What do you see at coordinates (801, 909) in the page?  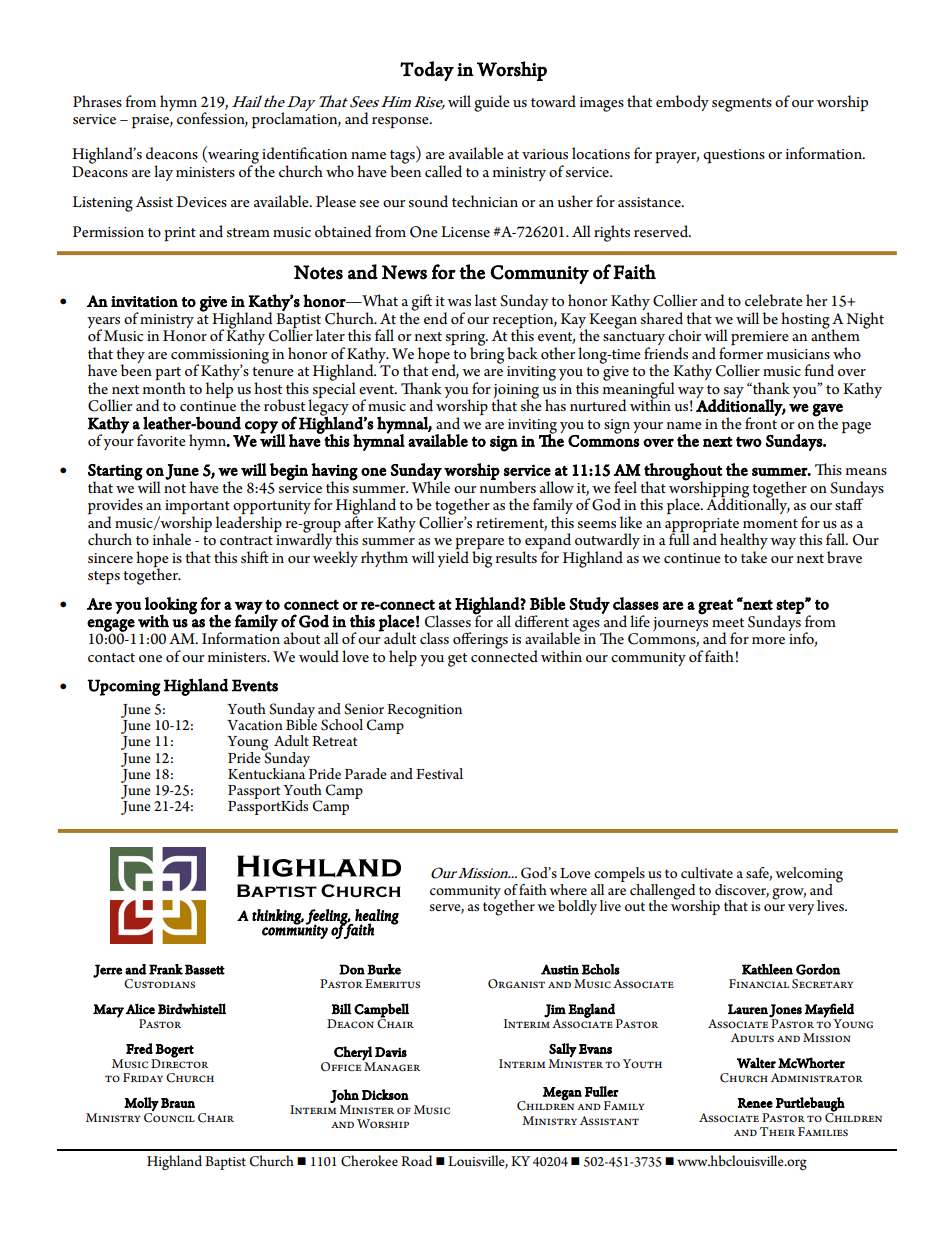 I see `very` at bounding box center [801, 909].
